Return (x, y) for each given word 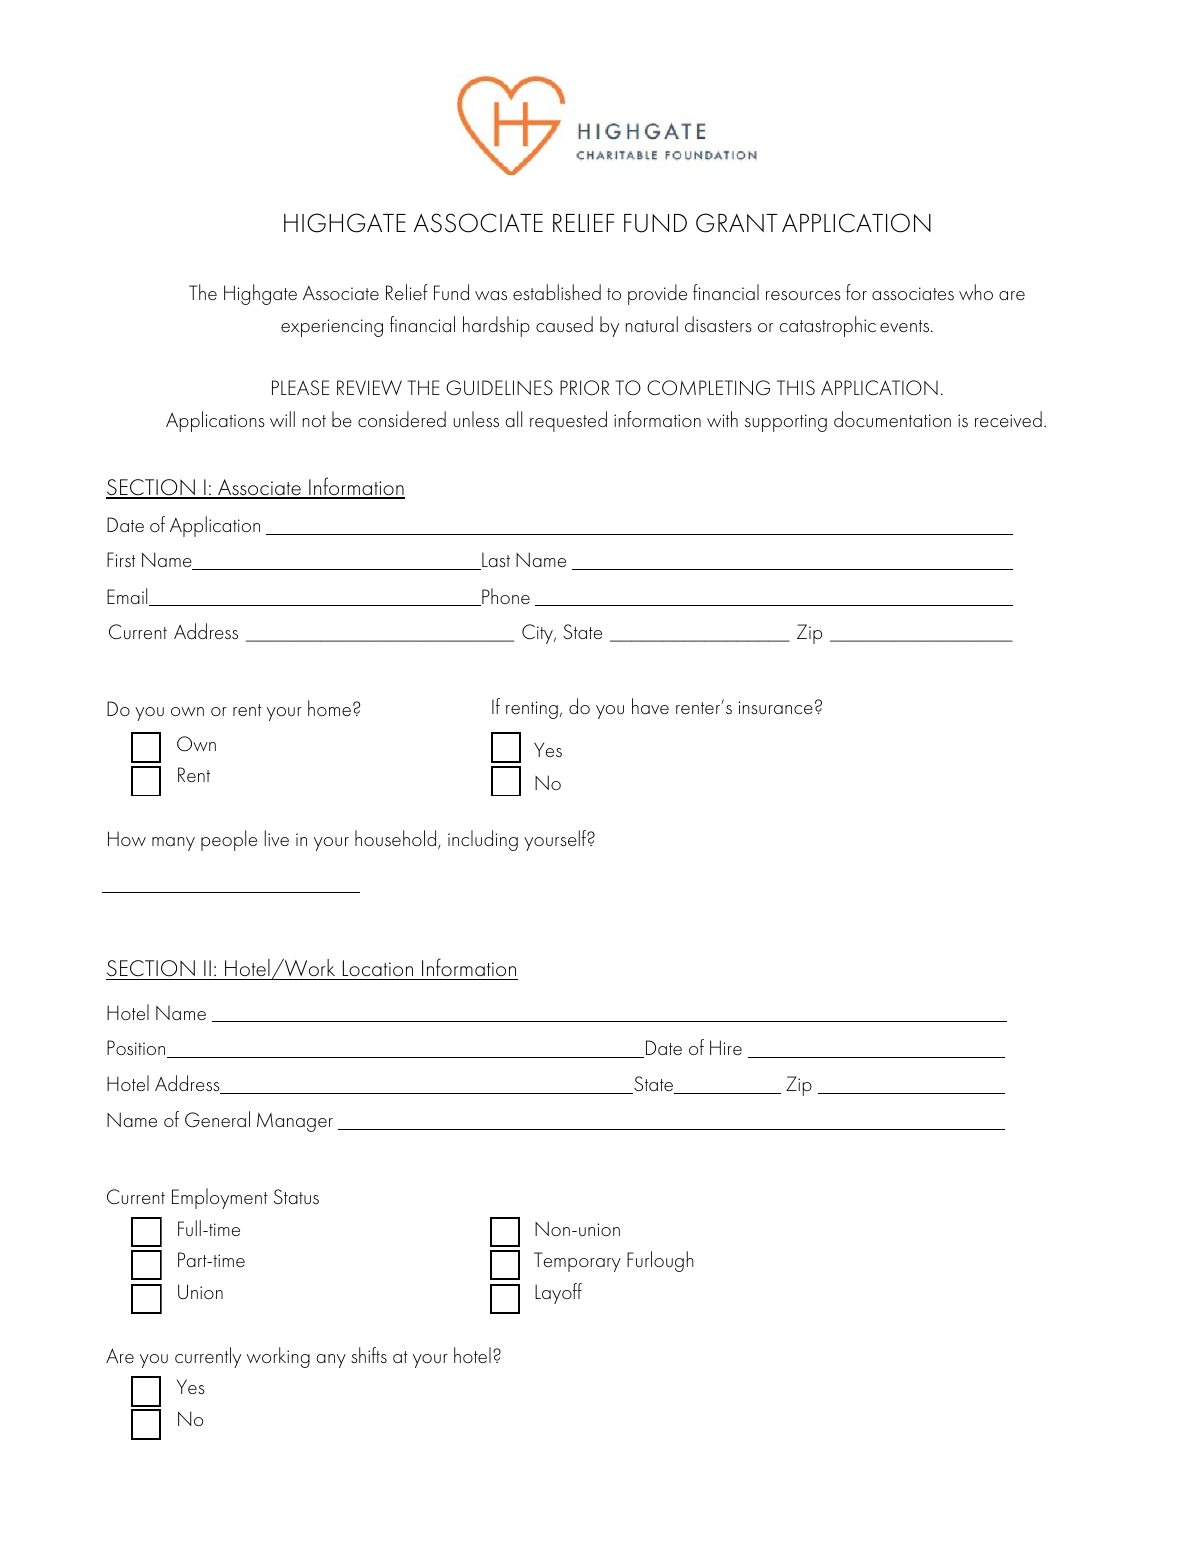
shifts (369, 1355)
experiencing (332, 328)
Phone (505, 597)
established (557, 292)
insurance (776, 708)
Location (377, 970)
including (483, 840)
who (976, 292)
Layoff (558, 1293)
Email (128, 597)
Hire (726, 1047)
